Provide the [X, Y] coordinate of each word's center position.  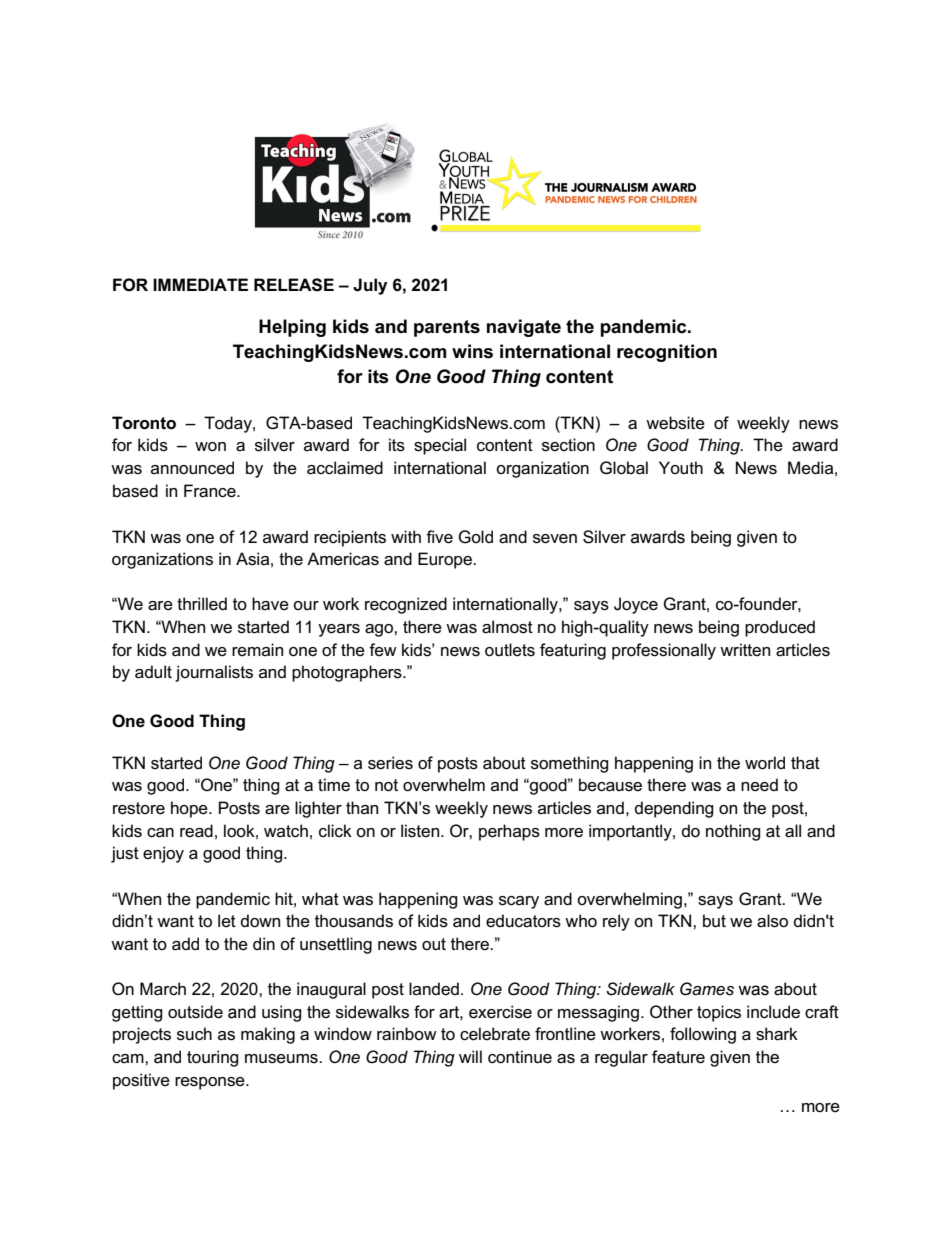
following [703, 1035]
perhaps [509, 832]
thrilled [202, 604]
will [470, 1056]
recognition [667, 353]
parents [447, 328]
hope [190, 809]
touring [213, 1058]
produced [780, 628]
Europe [446, 560]
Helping [292, 328]
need [759, 785]
